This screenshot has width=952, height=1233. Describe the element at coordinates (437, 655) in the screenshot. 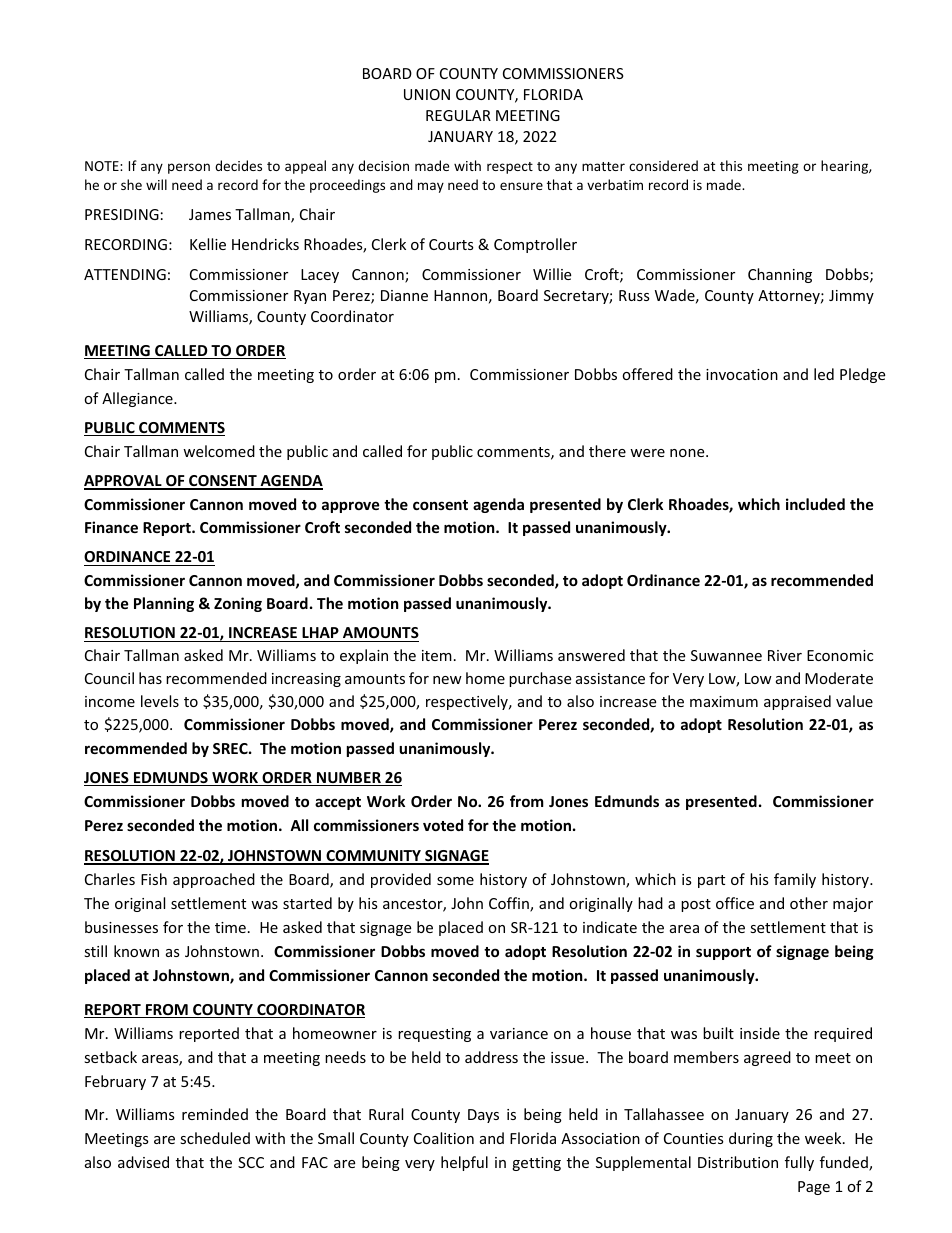

I see `item` at that location.
